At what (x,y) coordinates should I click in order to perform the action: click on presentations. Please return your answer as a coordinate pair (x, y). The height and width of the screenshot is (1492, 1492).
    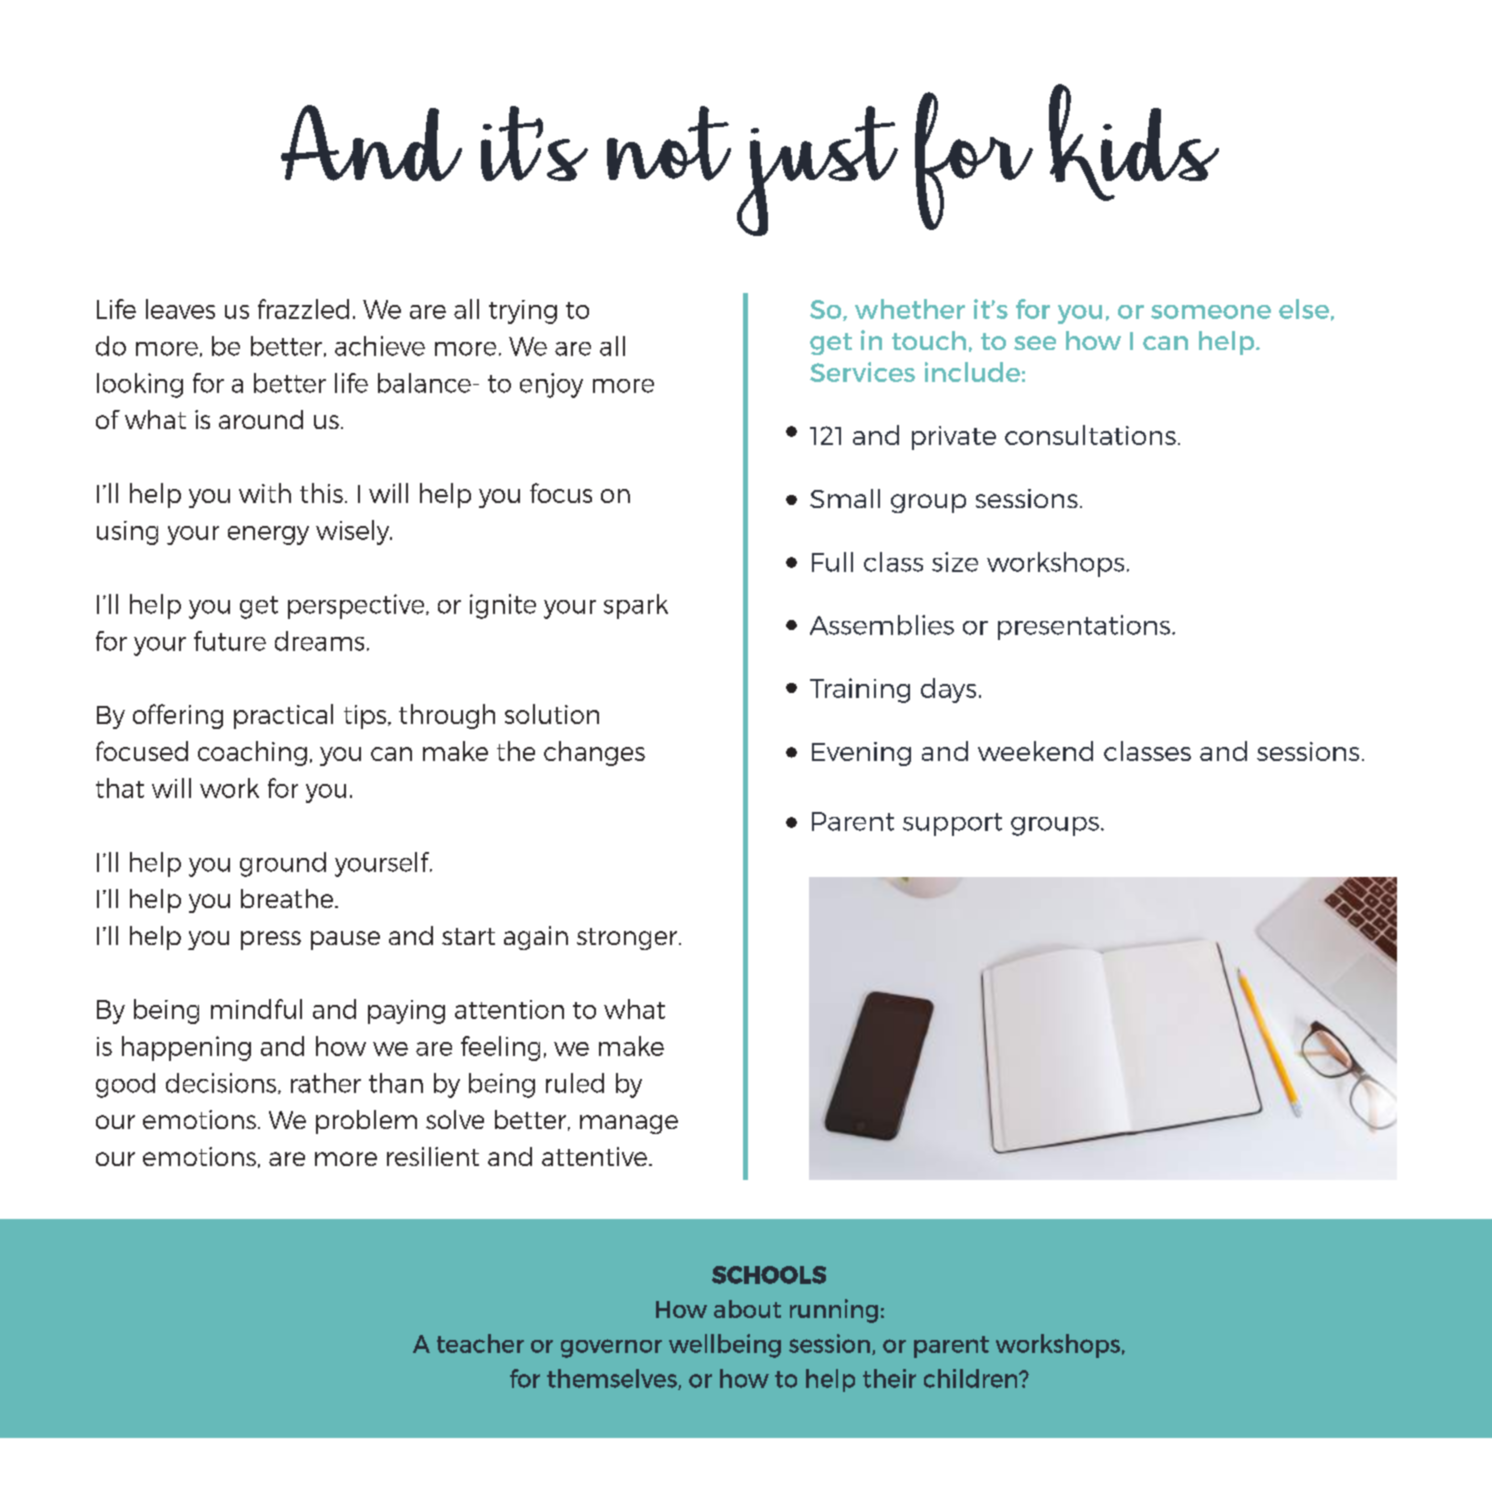
    Looking at the image, I should click on (1085, 627).
